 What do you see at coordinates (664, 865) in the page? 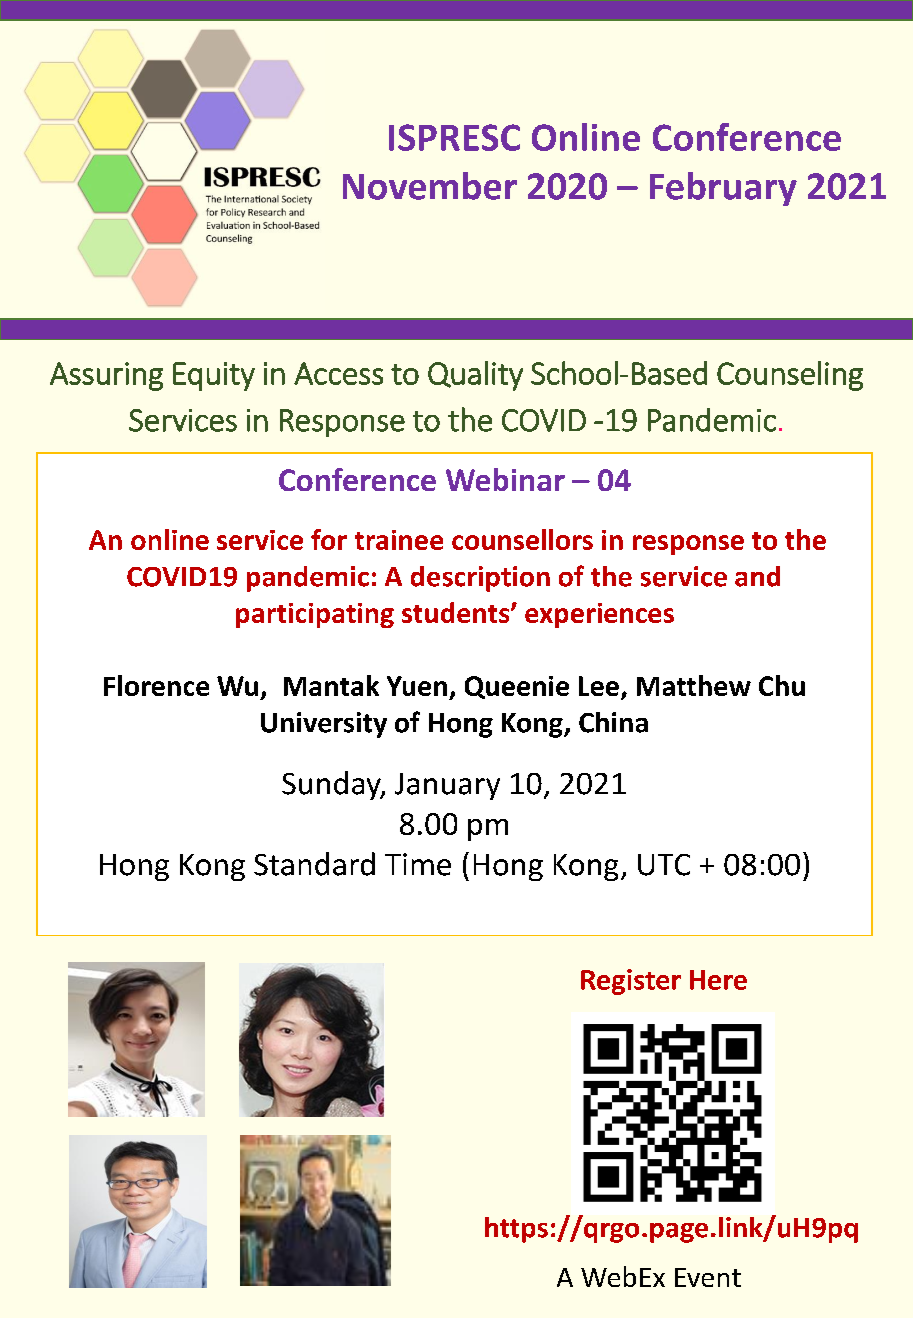
I see `UTC` at bounding box center [664, 865].
